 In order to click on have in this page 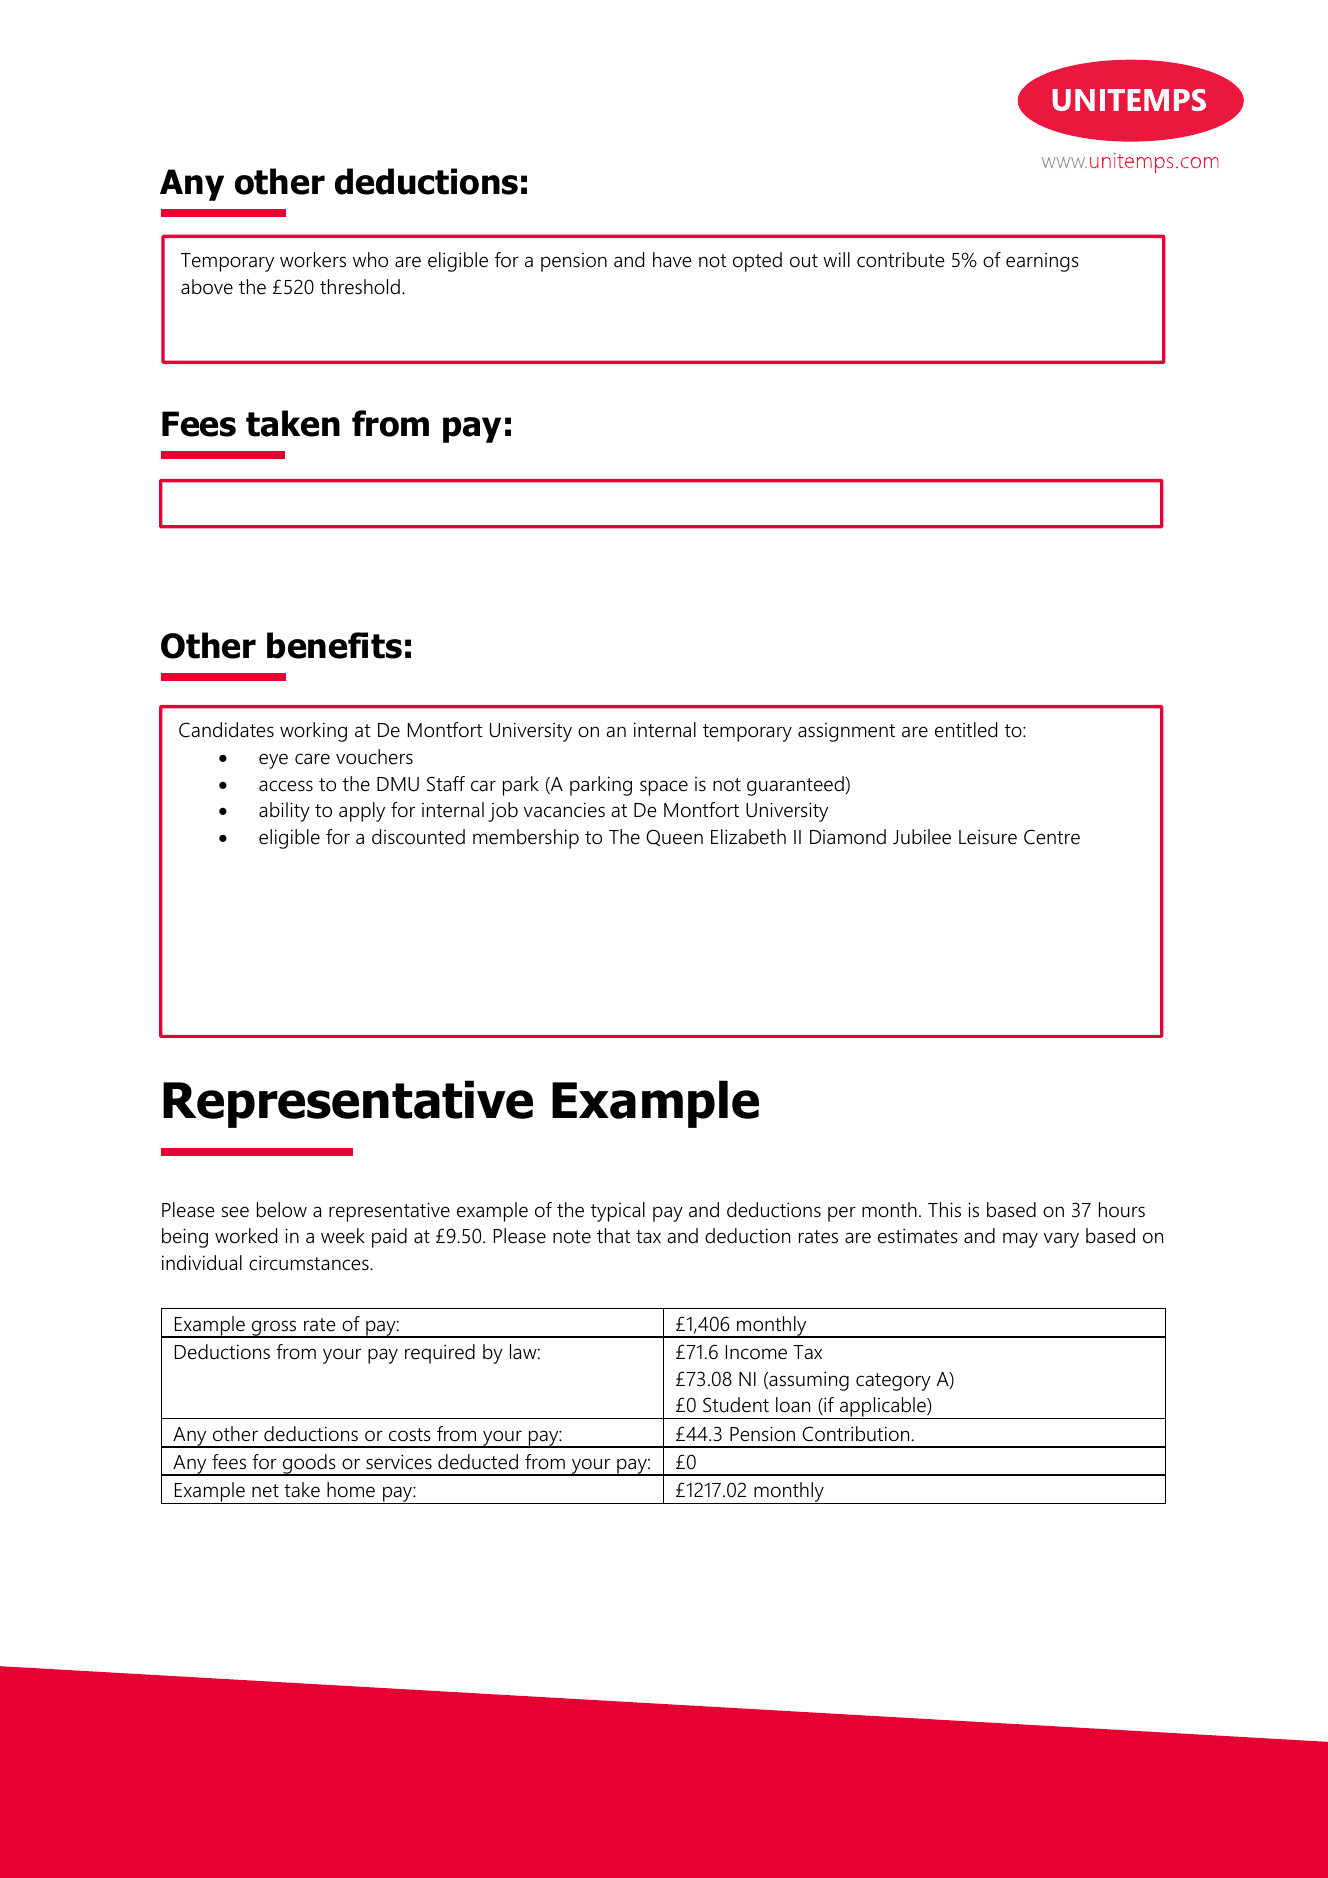, I will do `click(672, 260)`.
